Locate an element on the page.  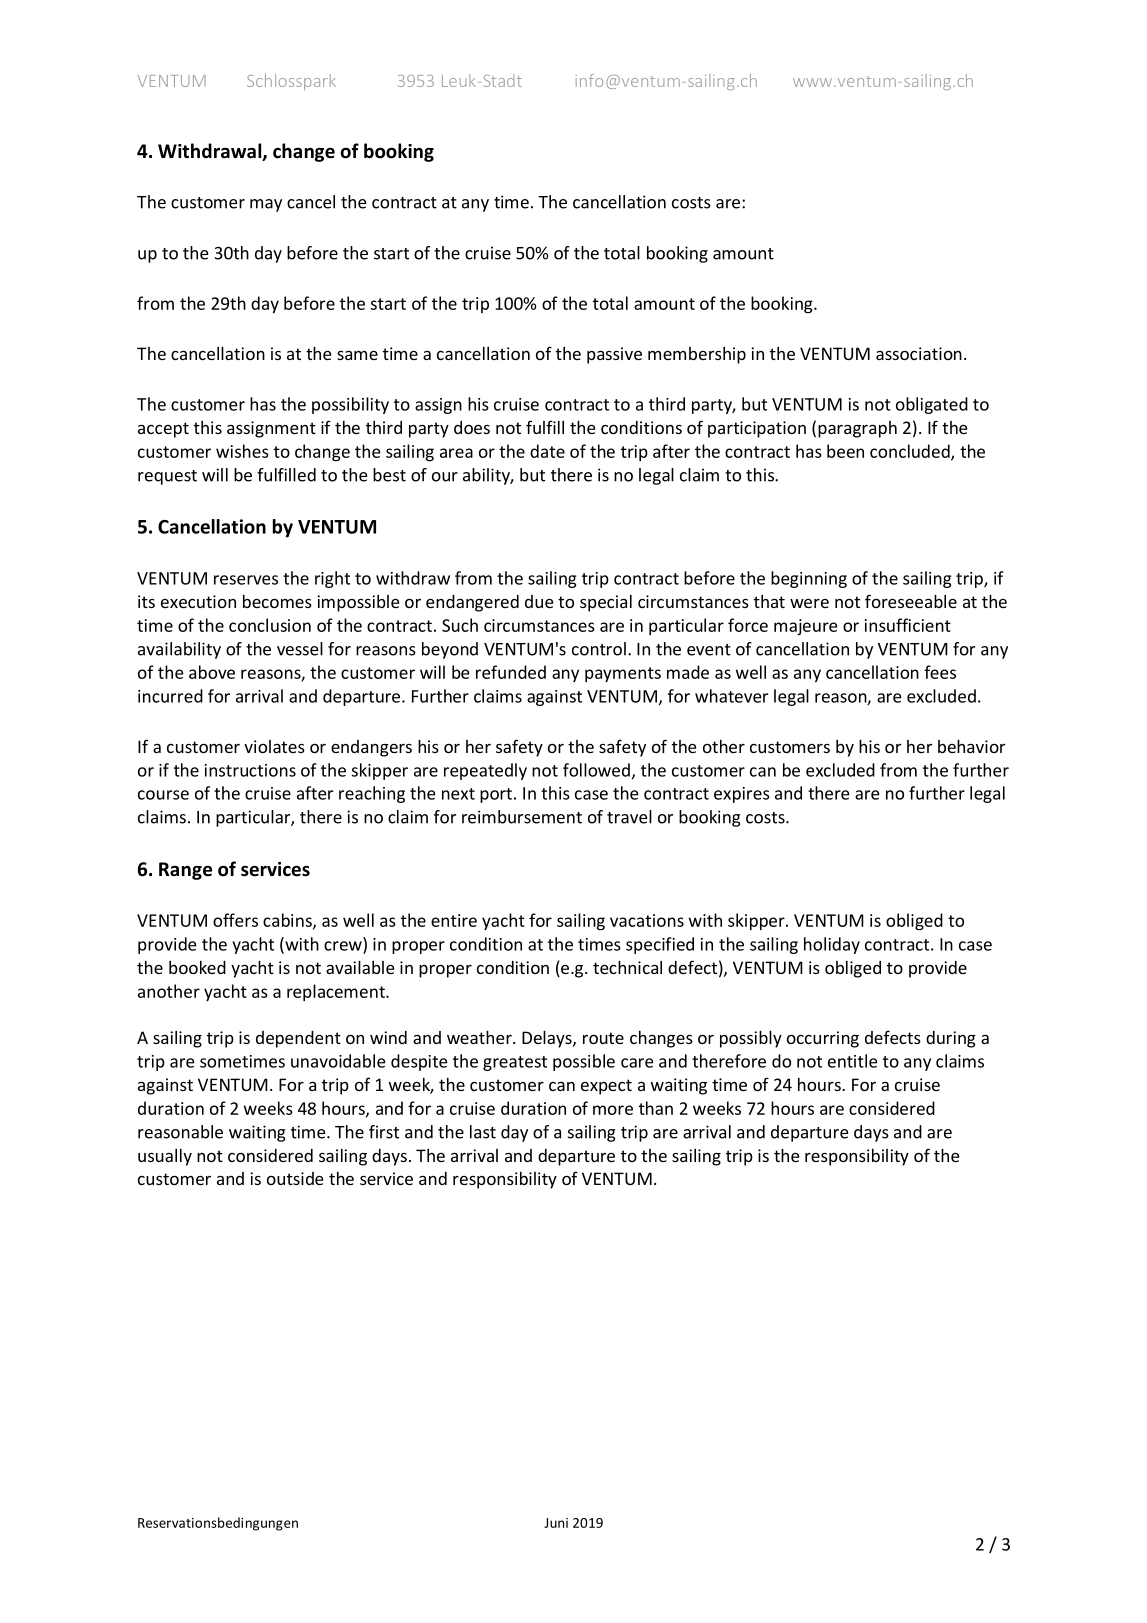
association is located at coordinates (919, 353).
